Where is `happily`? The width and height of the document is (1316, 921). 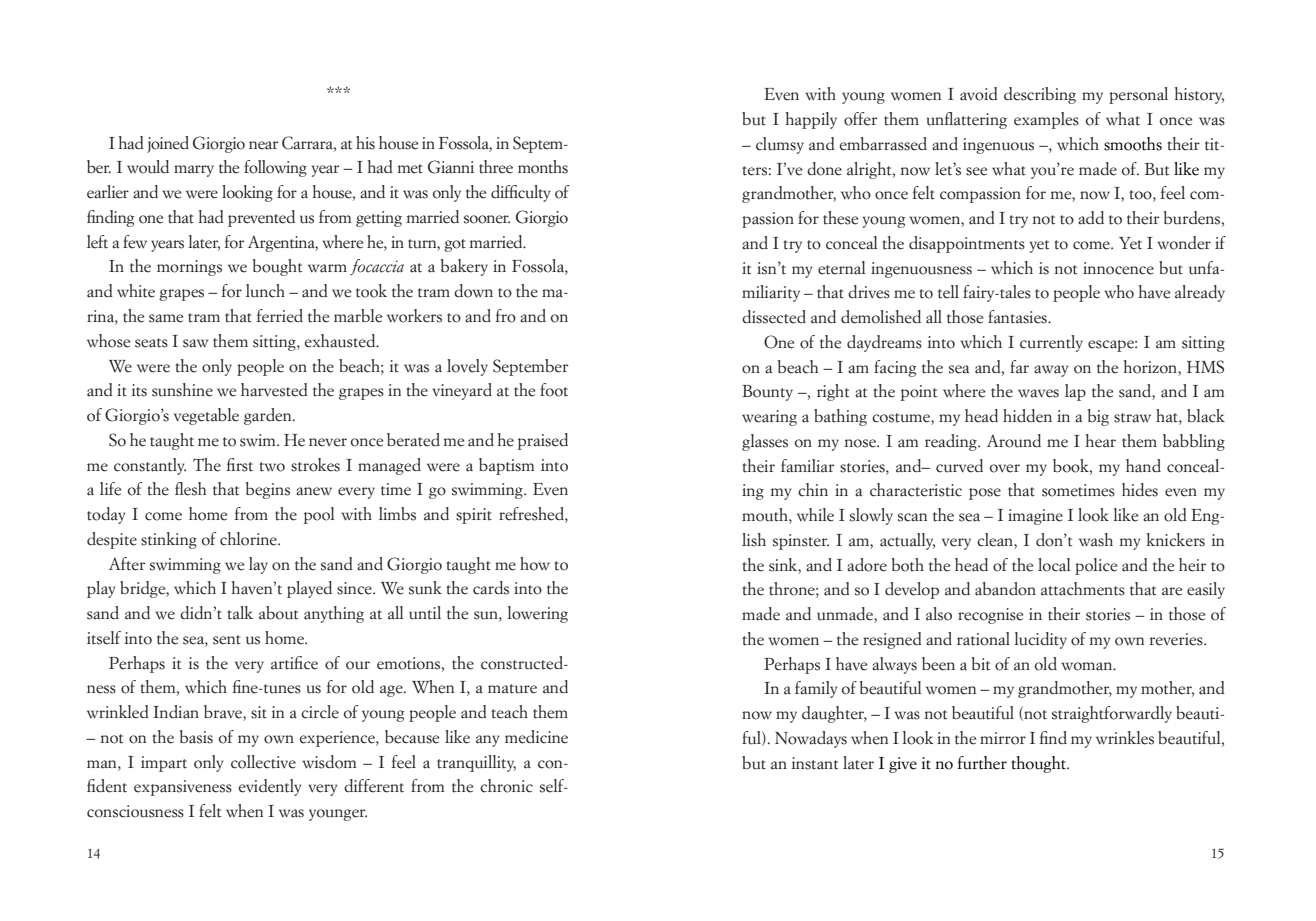 happily is located at coordinates (811, 120).
